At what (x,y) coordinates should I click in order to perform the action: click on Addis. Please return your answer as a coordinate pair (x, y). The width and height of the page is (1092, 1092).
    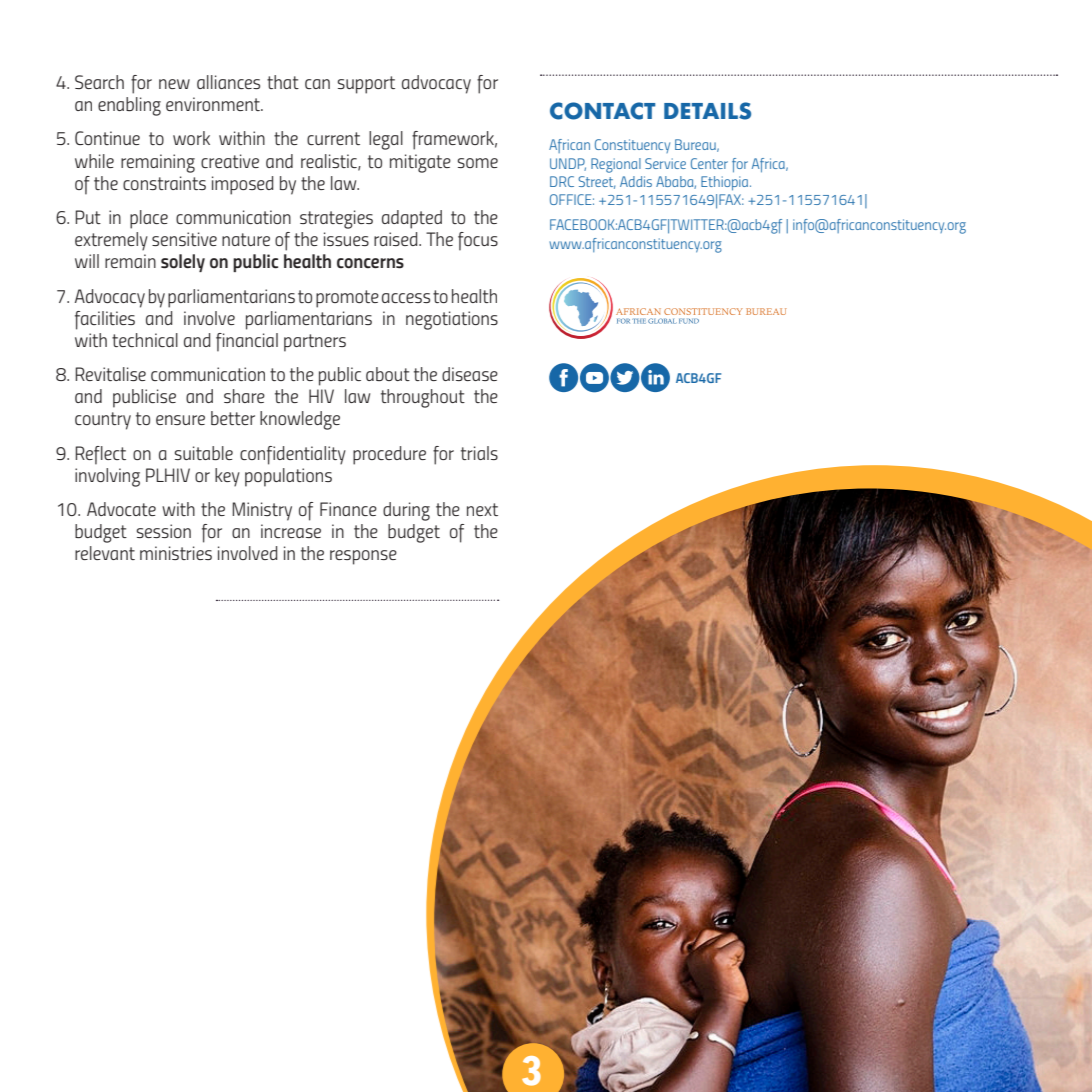
    Looking at the image, I should click on (636, 181).
